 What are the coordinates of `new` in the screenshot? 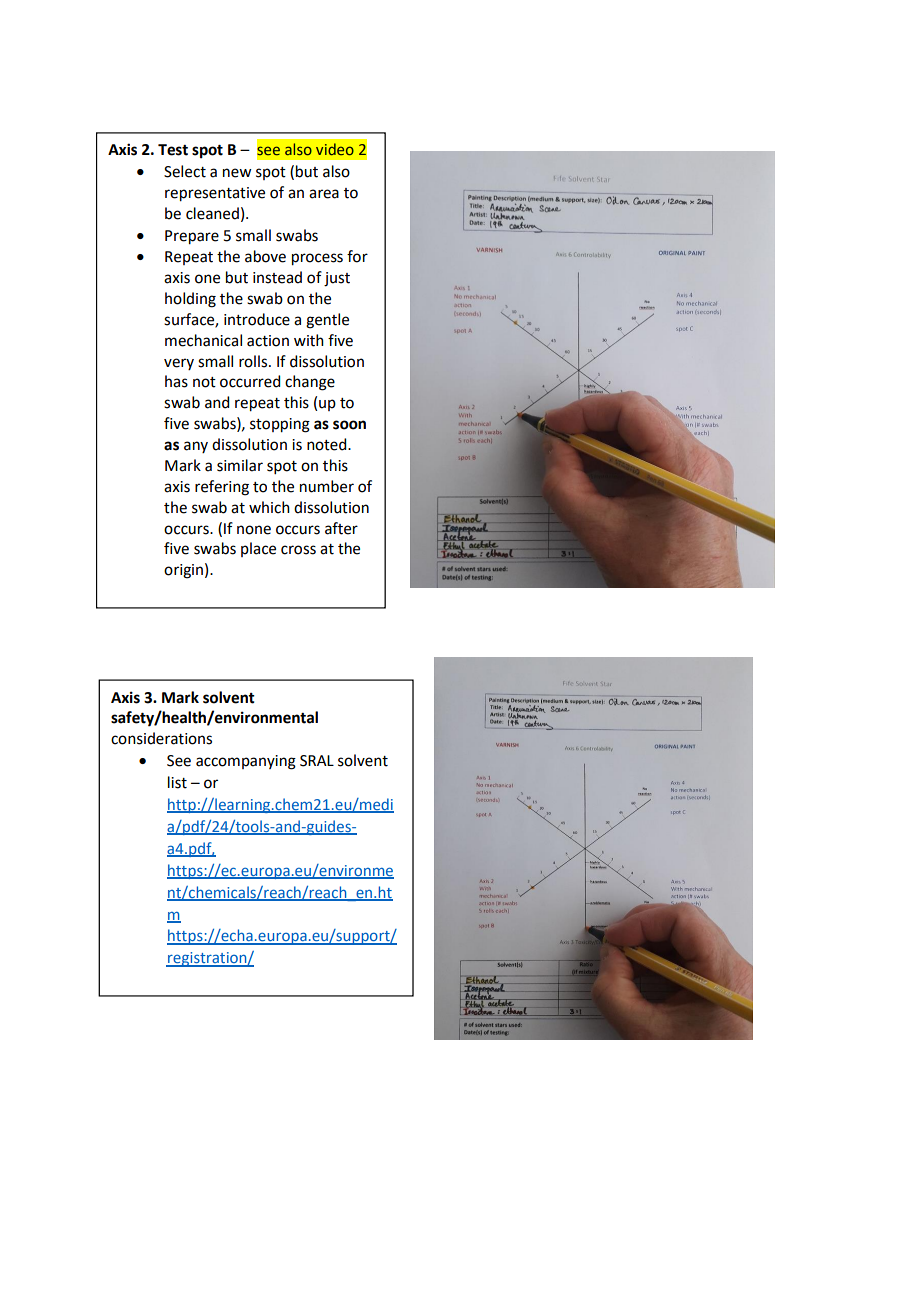 It's located at (237, 173).
